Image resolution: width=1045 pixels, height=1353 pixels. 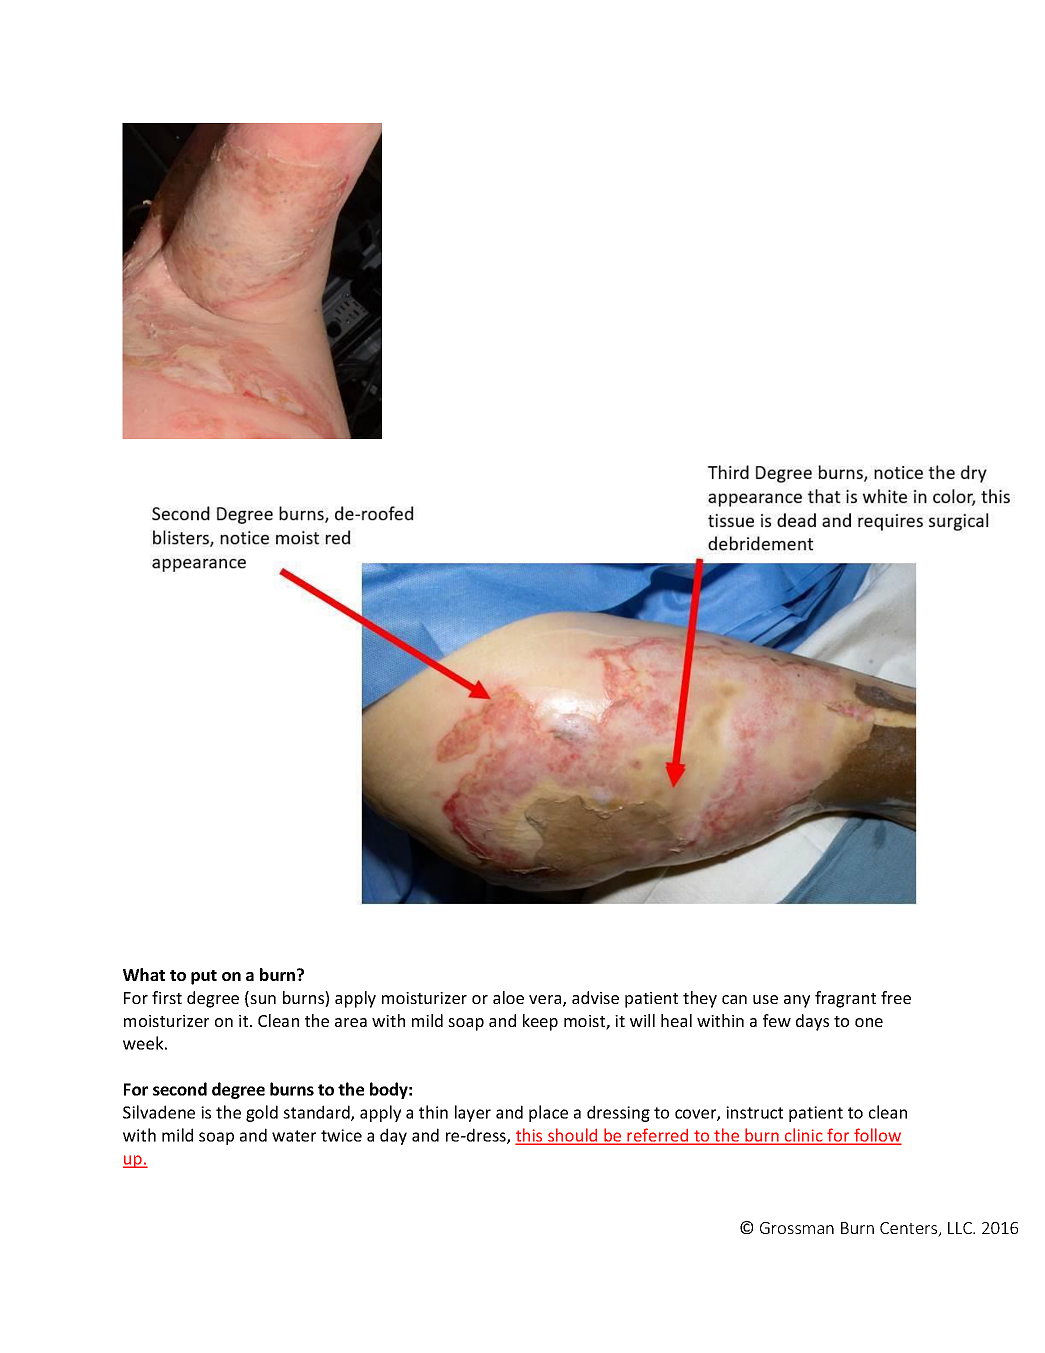 What do you see at coordinates (341, 1135) in the screenshot?
I see `twice` at bounding box center [341, 1135].
